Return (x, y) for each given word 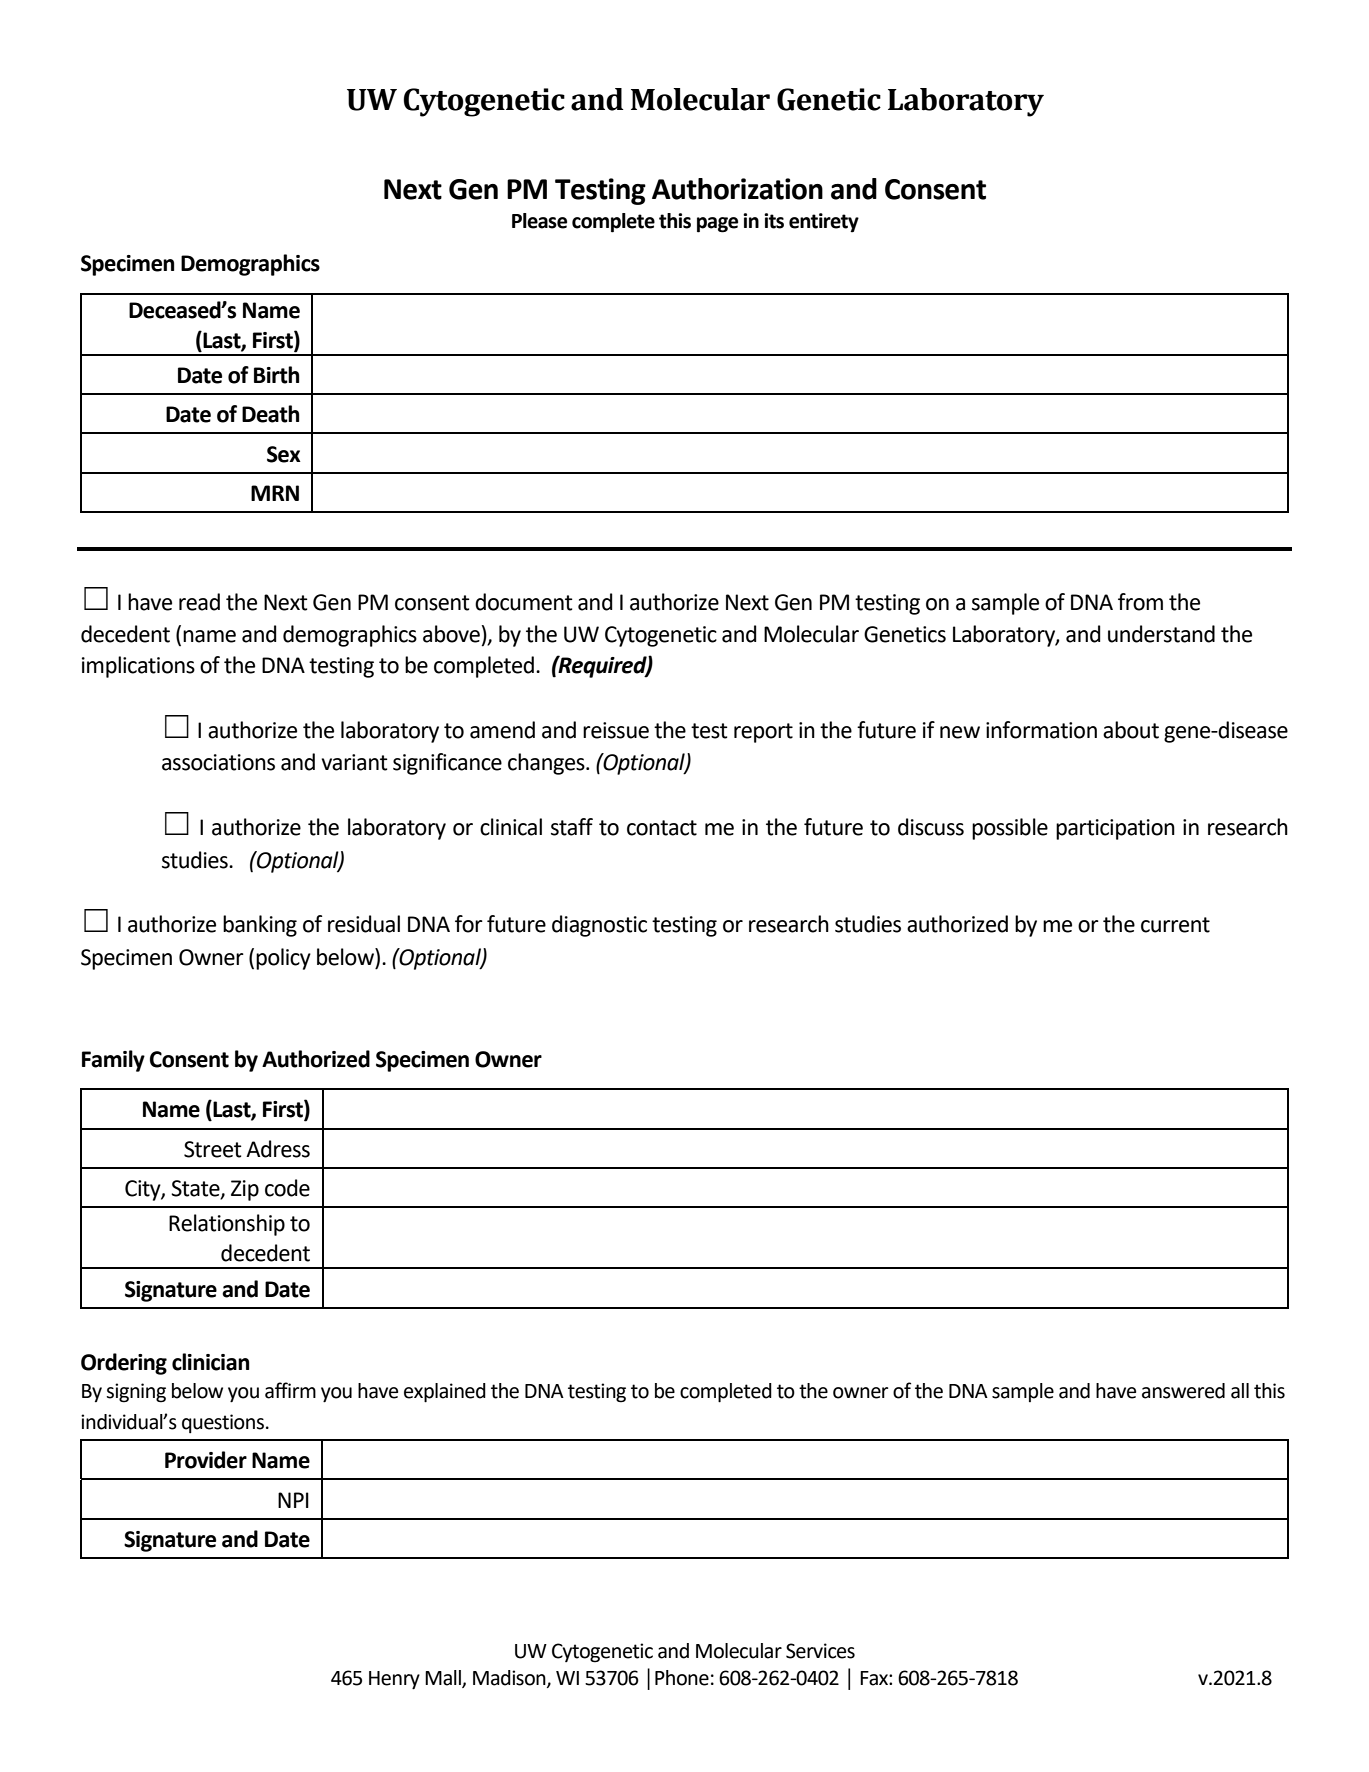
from (1140, 602)
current (1175, 925)
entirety (824, 223)
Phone (682, 1678)
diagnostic (599, 926)
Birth (276, 375)
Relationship (227, 1225)
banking (260, 926)
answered (1183, 1391)
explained (445, 1393)
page (717, 225)
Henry (394, 1680)
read (199, 602)
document (524, 602)
